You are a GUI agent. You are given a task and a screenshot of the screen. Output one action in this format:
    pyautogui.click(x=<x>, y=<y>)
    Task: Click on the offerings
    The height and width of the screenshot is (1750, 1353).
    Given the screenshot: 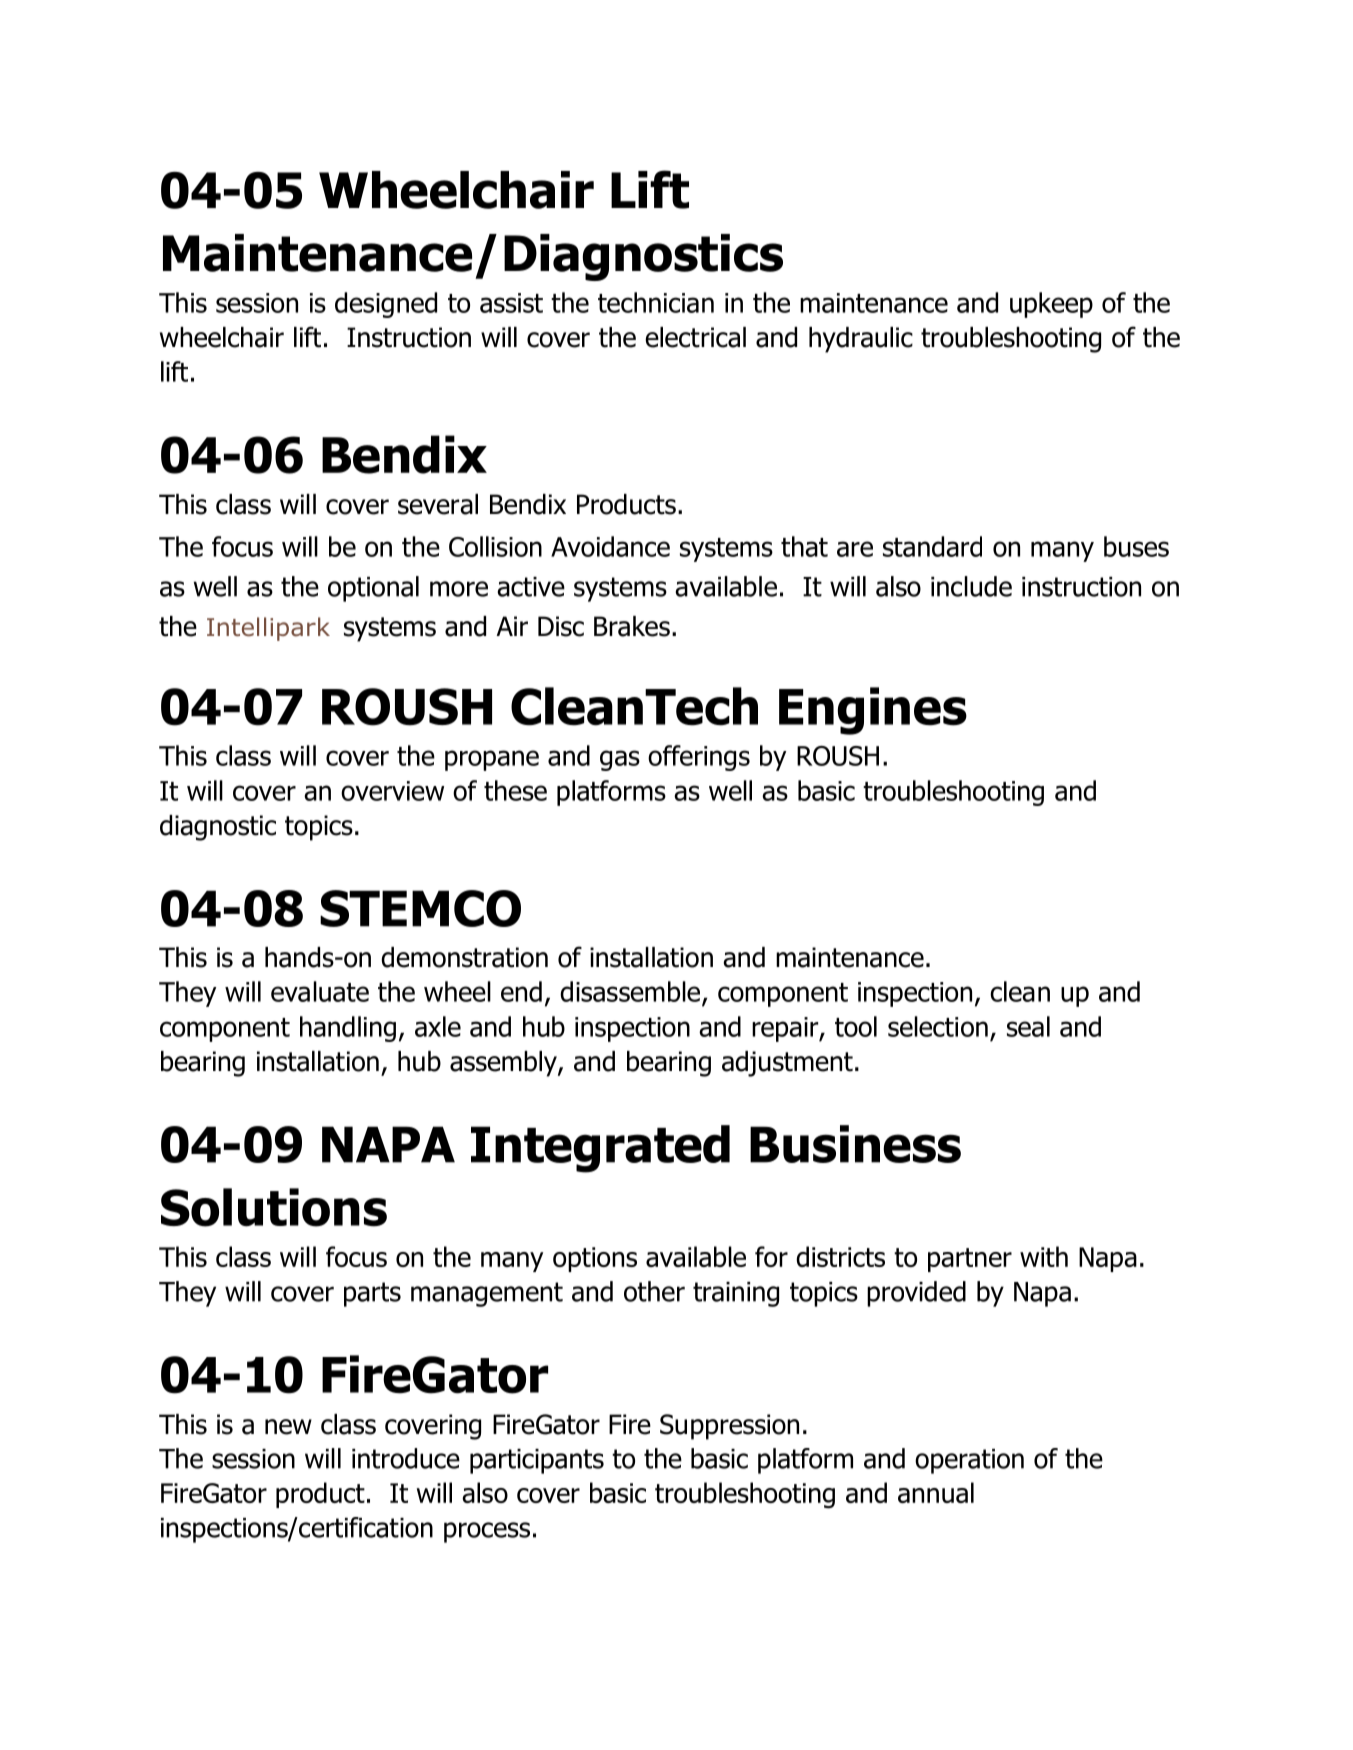 What is the action you would take?
    pyautogui.click(x=699, y=758)
